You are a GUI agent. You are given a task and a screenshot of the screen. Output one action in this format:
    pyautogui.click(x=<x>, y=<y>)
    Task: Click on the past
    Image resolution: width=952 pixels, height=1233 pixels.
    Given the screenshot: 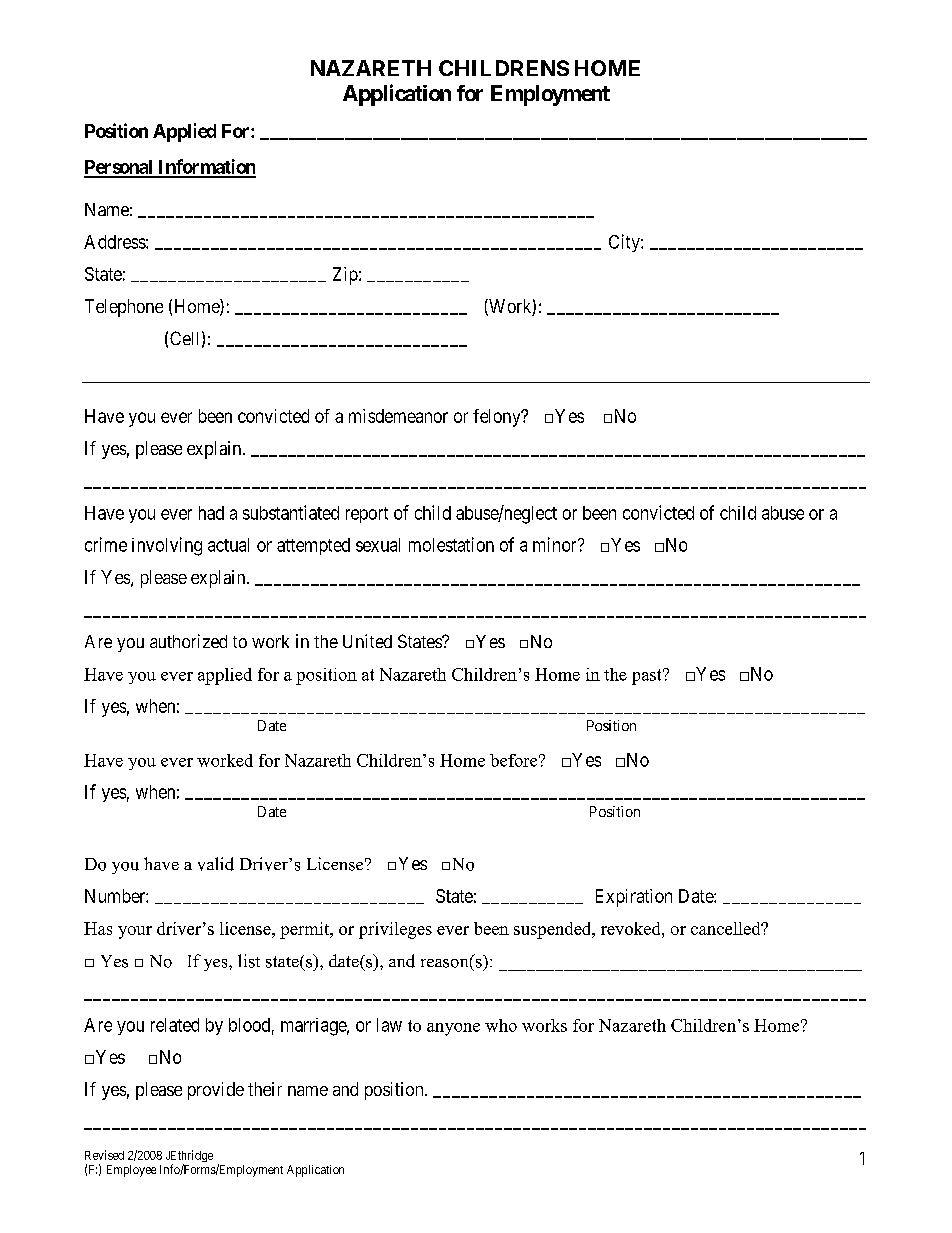 What is the action you would take?
    pyautogui.click(x=648, y=677)
